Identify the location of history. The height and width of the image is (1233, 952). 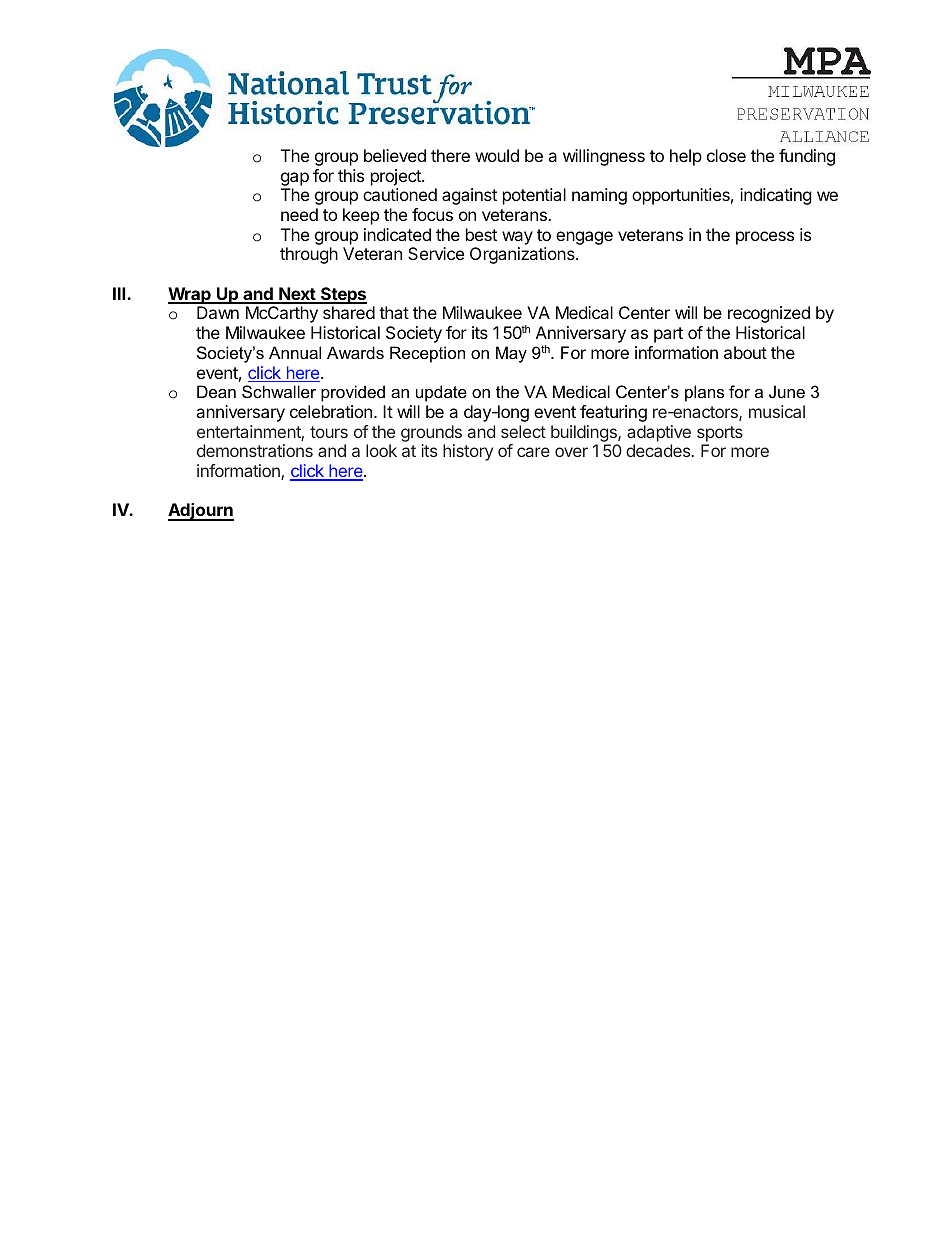
(468, 452).
